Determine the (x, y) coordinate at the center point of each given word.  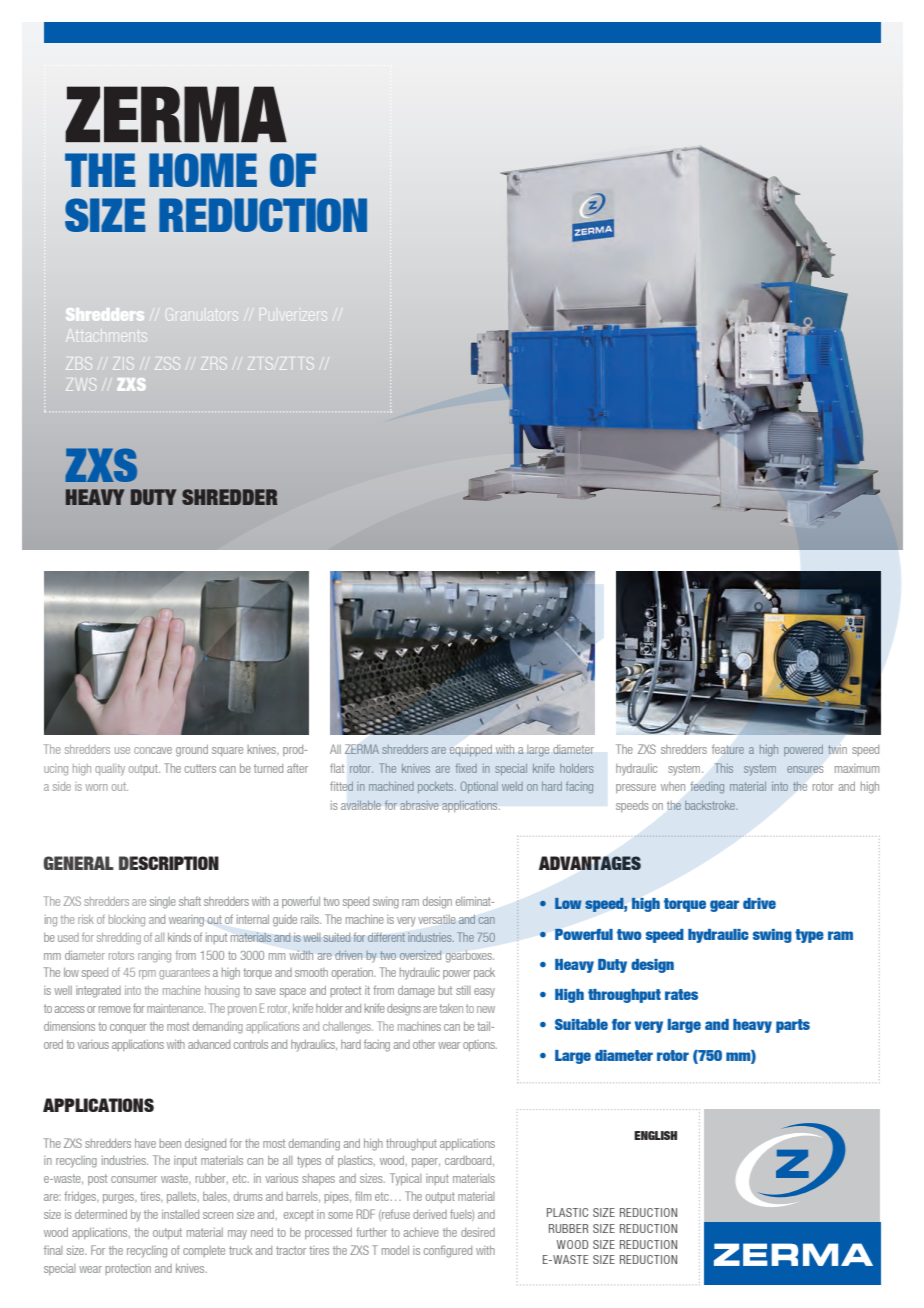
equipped (471, 750)
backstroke (711, 805)
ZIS (122, 363)
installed (180, 1214)
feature (728, 749)
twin (837, 749)
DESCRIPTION (169, 863)
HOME (203, 170)
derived (430, 1214)
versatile (437, 919)
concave (153, 750)
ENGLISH (655, 1135)
